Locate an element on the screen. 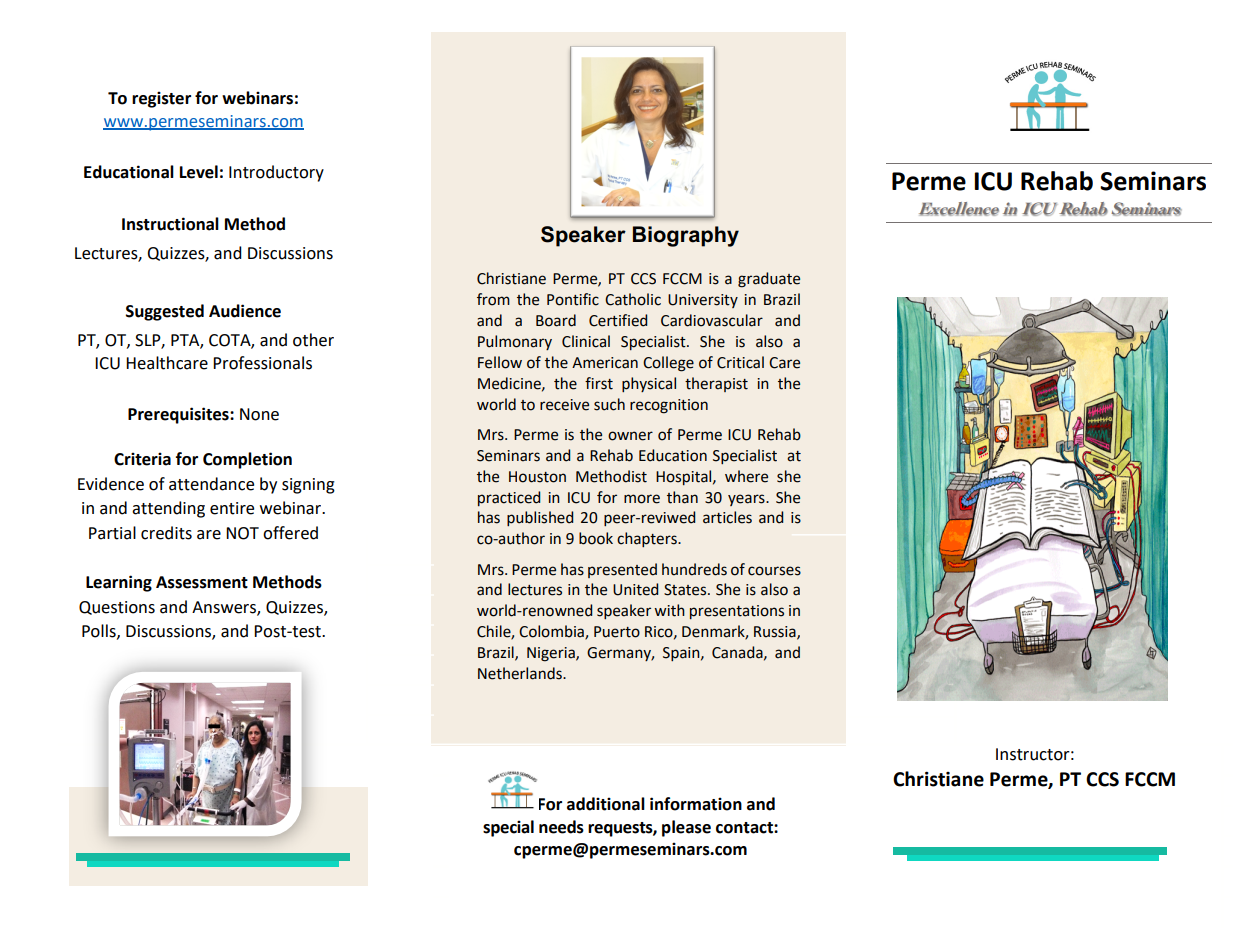 Image resolution: width=1233 pixels, height=952 pixels. Biography is located at coordinates (686, 236).
